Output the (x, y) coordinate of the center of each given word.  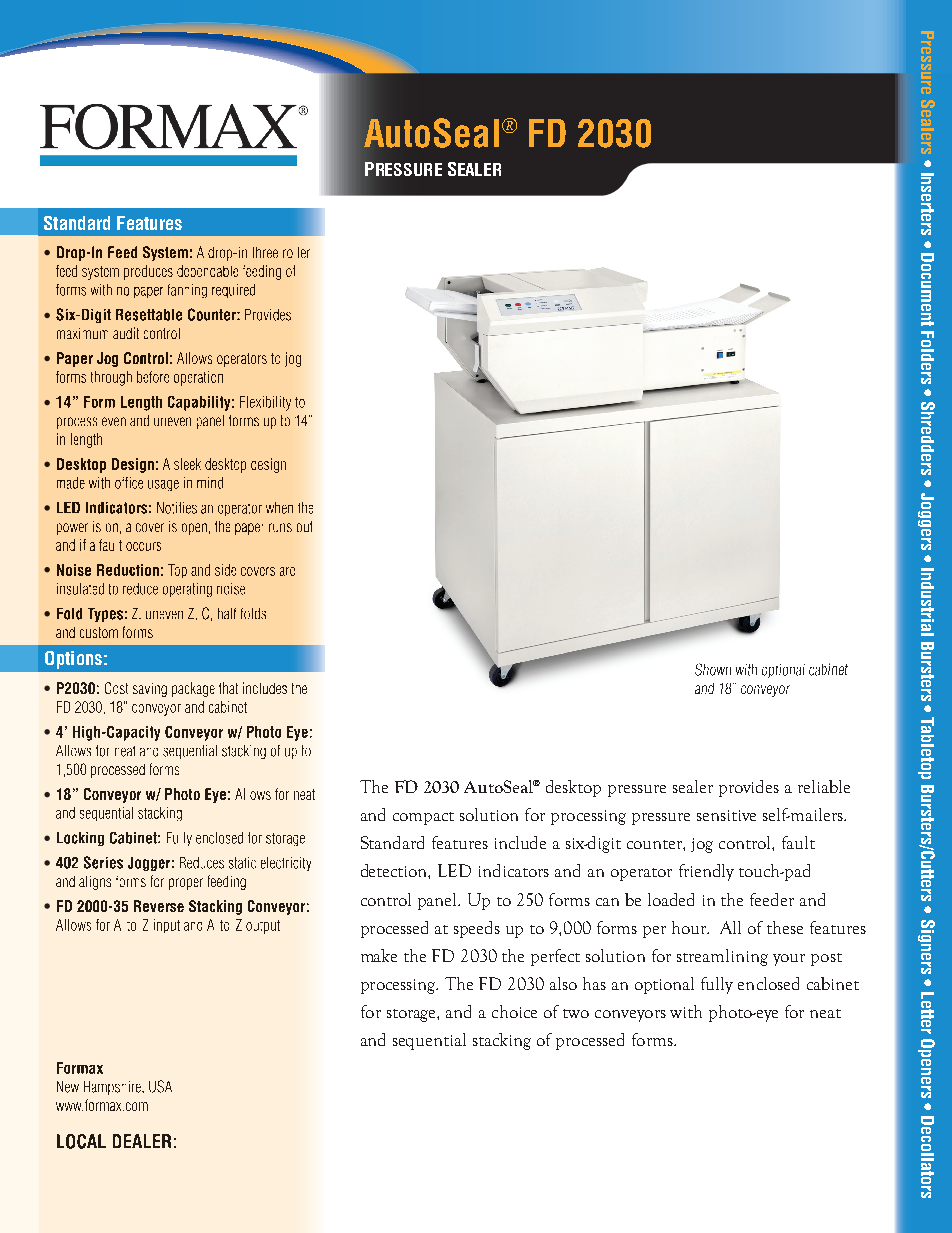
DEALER (142, 1141)
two (576, 1013)
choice (514, 1011)
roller (296, 252)
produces (148, 272)
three (265, 252)
